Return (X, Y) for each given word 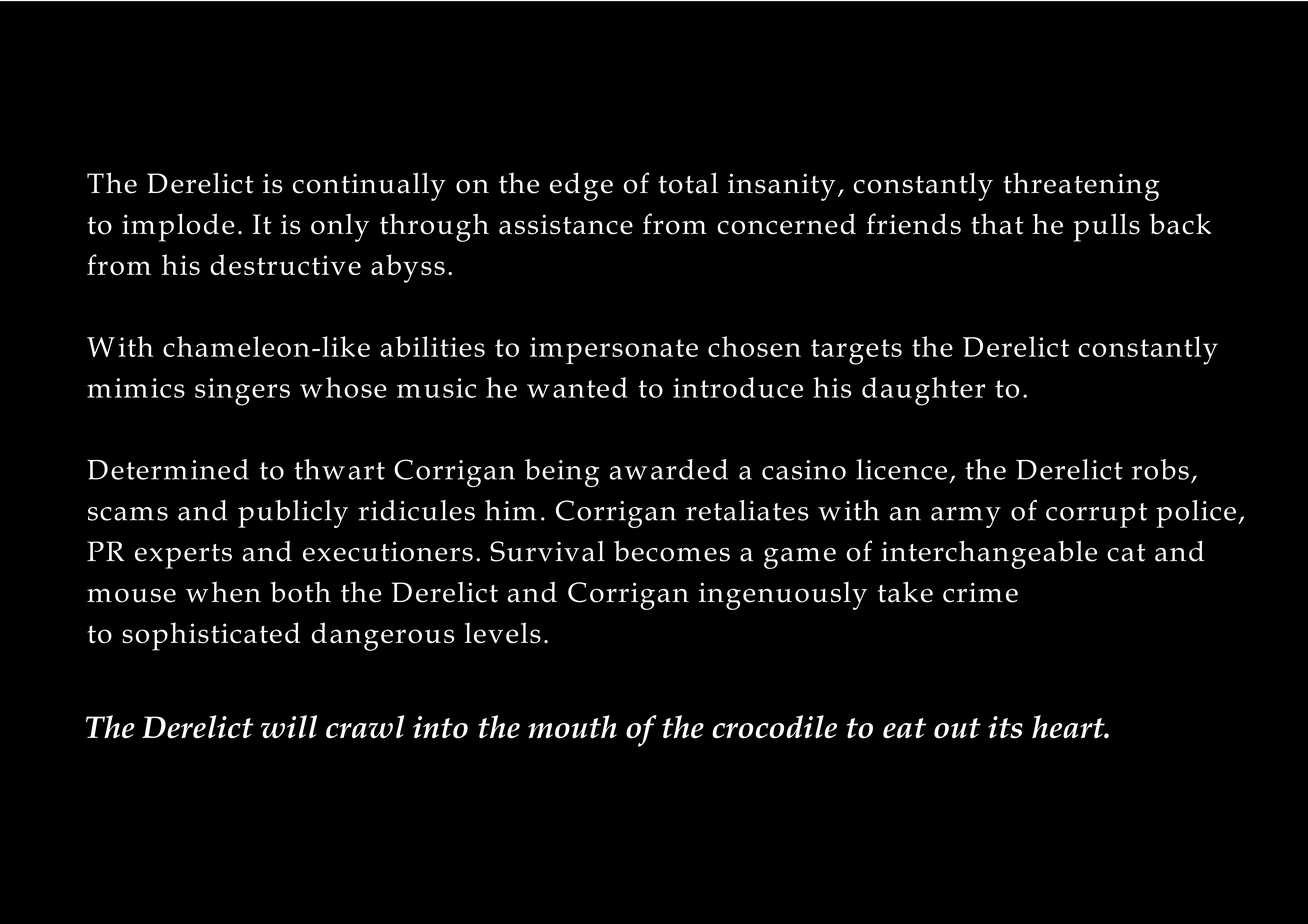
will (289, 727)
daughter (923, 391)
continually (369, 186)
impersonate (614, 350)
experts (183, 556)
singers (242, 392)
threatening (1081, 186)
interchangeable (989, 554)
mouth (572, 727)
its (1005, 727)
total (688, 183)
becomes (672, 551)
